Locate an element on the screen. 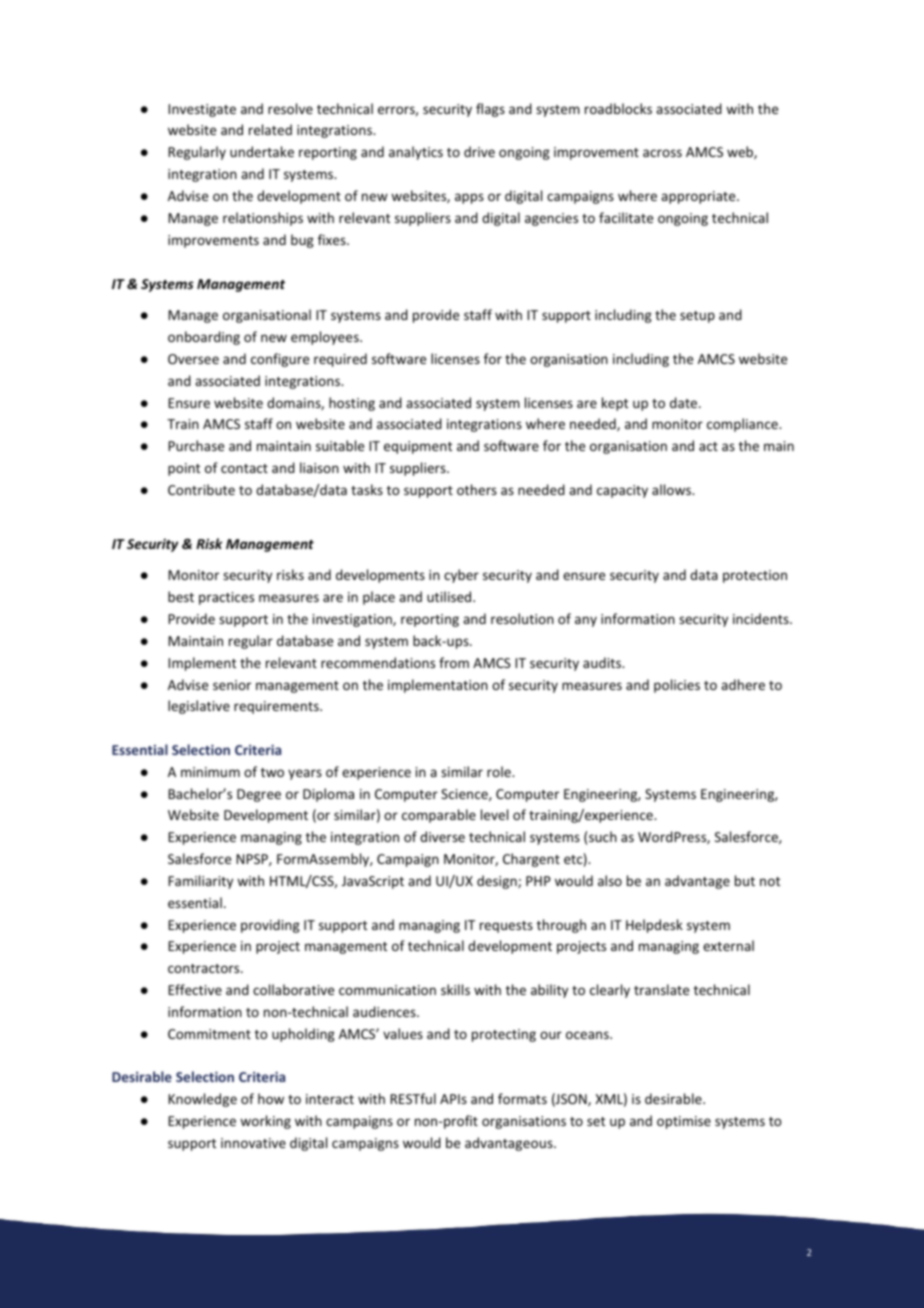  working is located at coordinates (265, 1122).
